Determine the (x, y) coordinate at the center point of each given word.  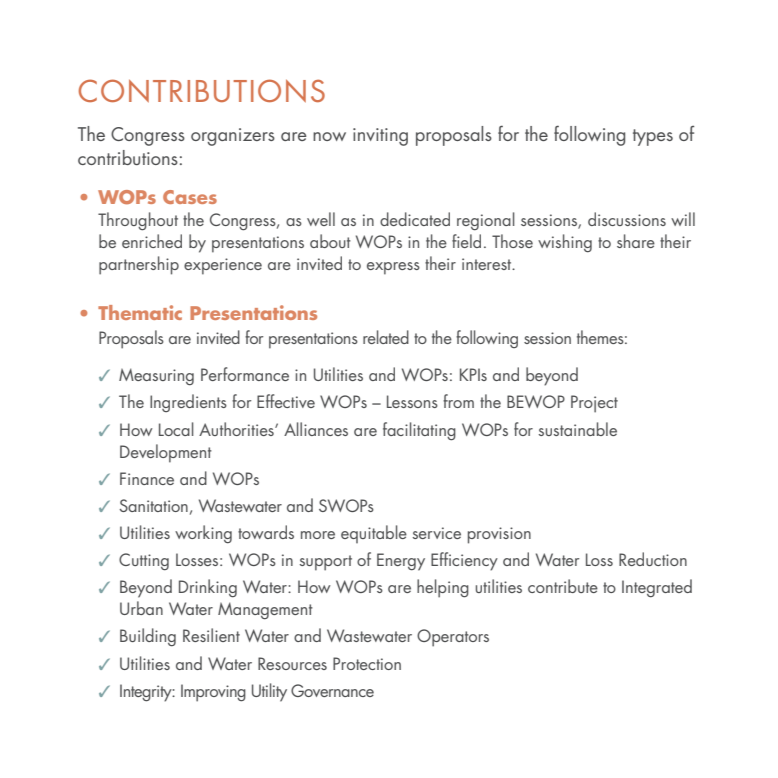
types (653, 137)
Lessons (412, 401)
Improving (213, 693)
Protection (367, 663)
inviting (380, 137)
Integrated (657, 588)
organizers (233, 137)
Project (594, 404)
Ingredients (188, 403)
